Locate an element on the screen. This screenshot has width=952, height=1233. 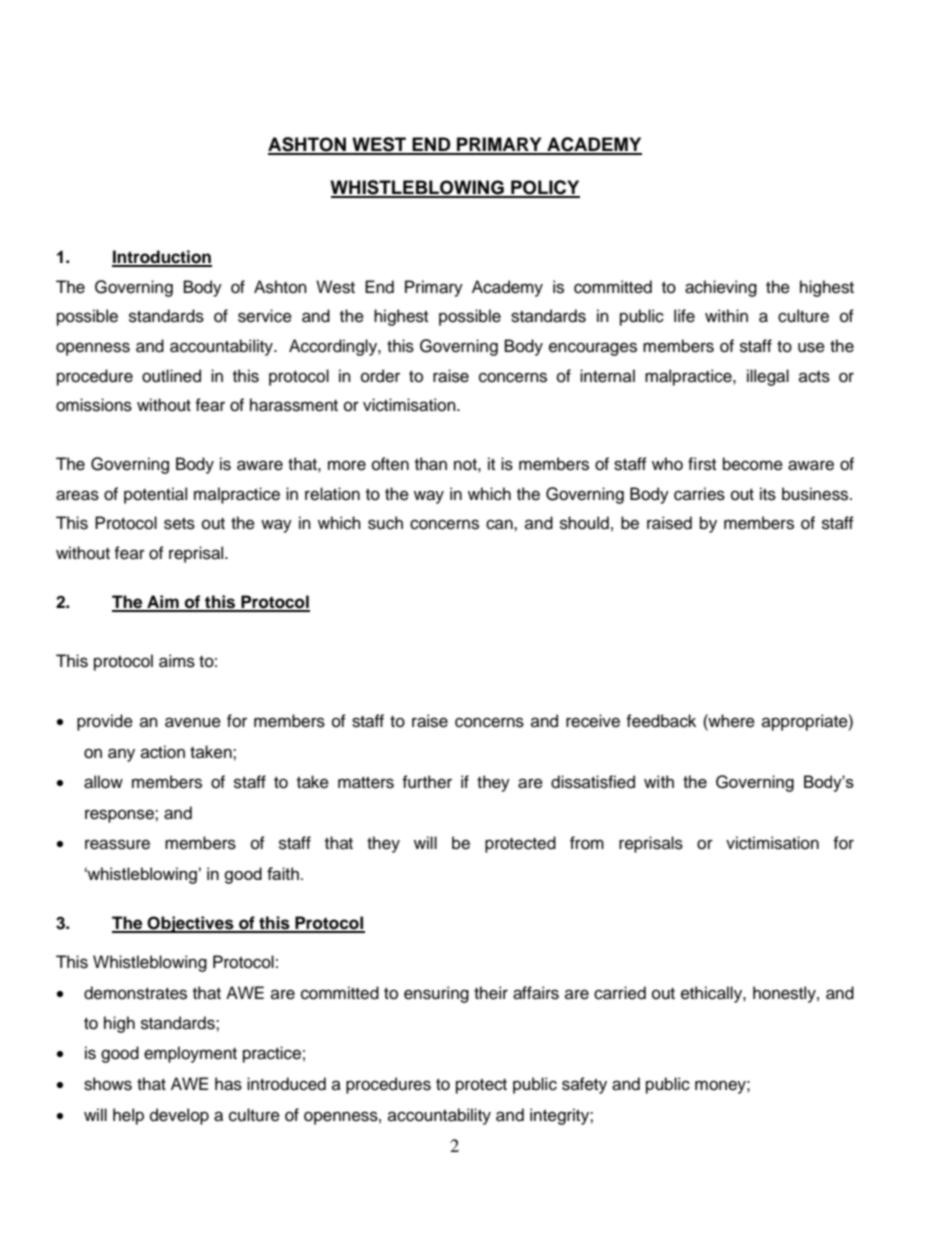
feedback is located at coordinates (661, 721).
